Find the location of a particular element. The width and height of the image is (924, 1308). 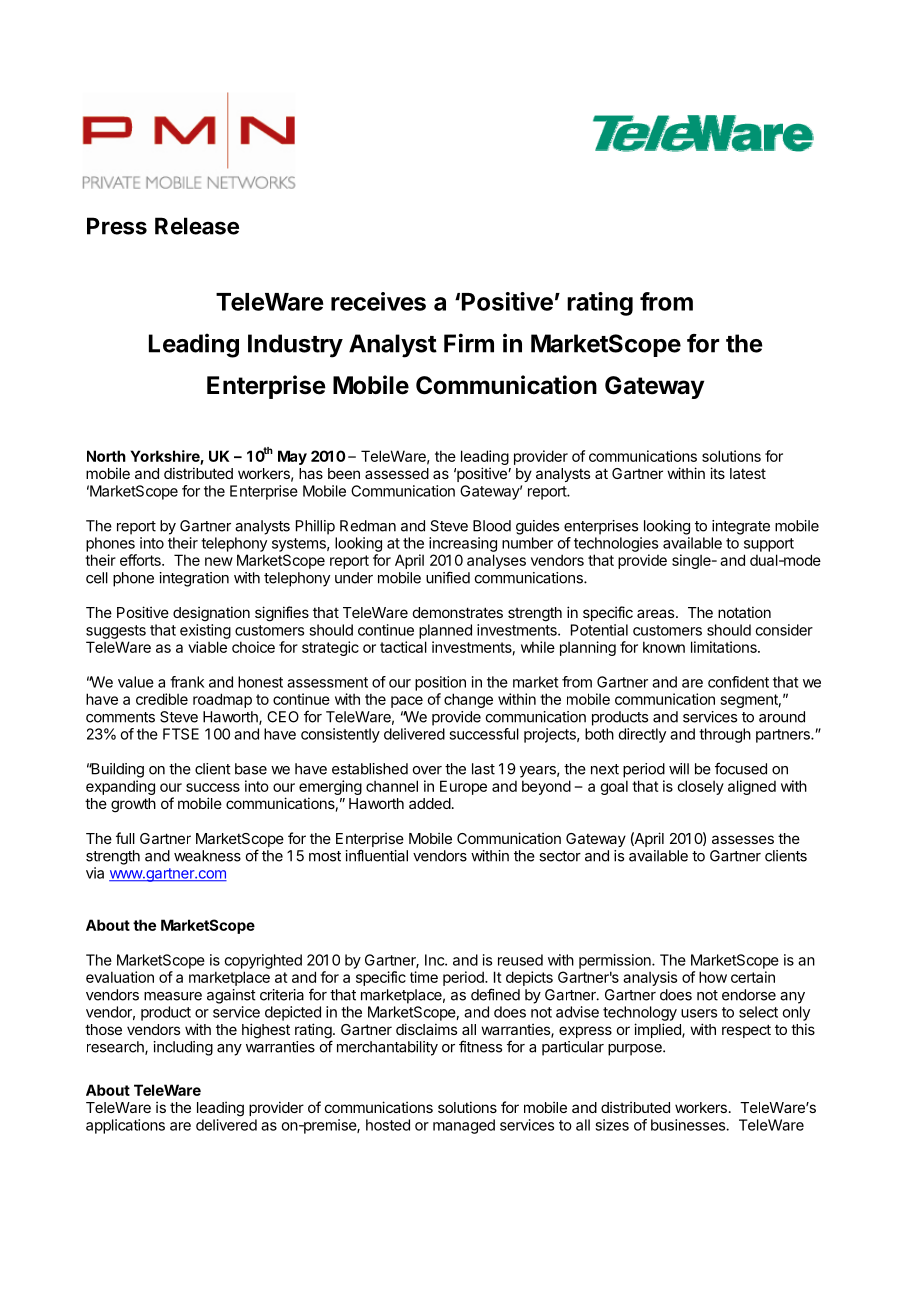

position is located at coordinates (440, 683).
